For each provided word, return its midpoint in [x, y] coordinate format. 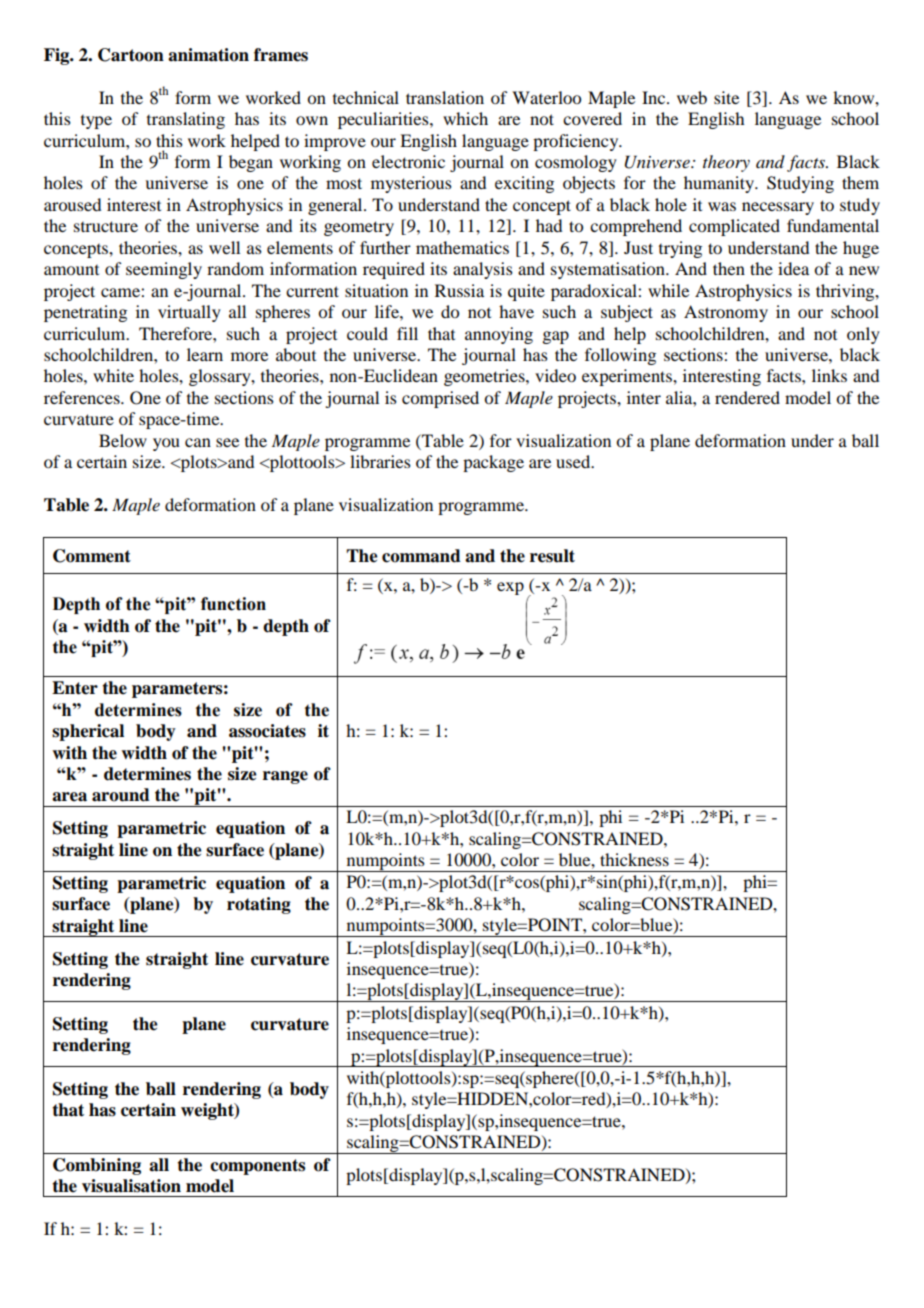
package [493, 463]
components [257, 1167]
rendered [747, 397]
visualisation [131, 1186]
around [121, 795]
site [726, 97]
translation [445, 97]
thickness [634, 859]
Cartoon [131, 55]
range [285, 777]
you [166, 444]
